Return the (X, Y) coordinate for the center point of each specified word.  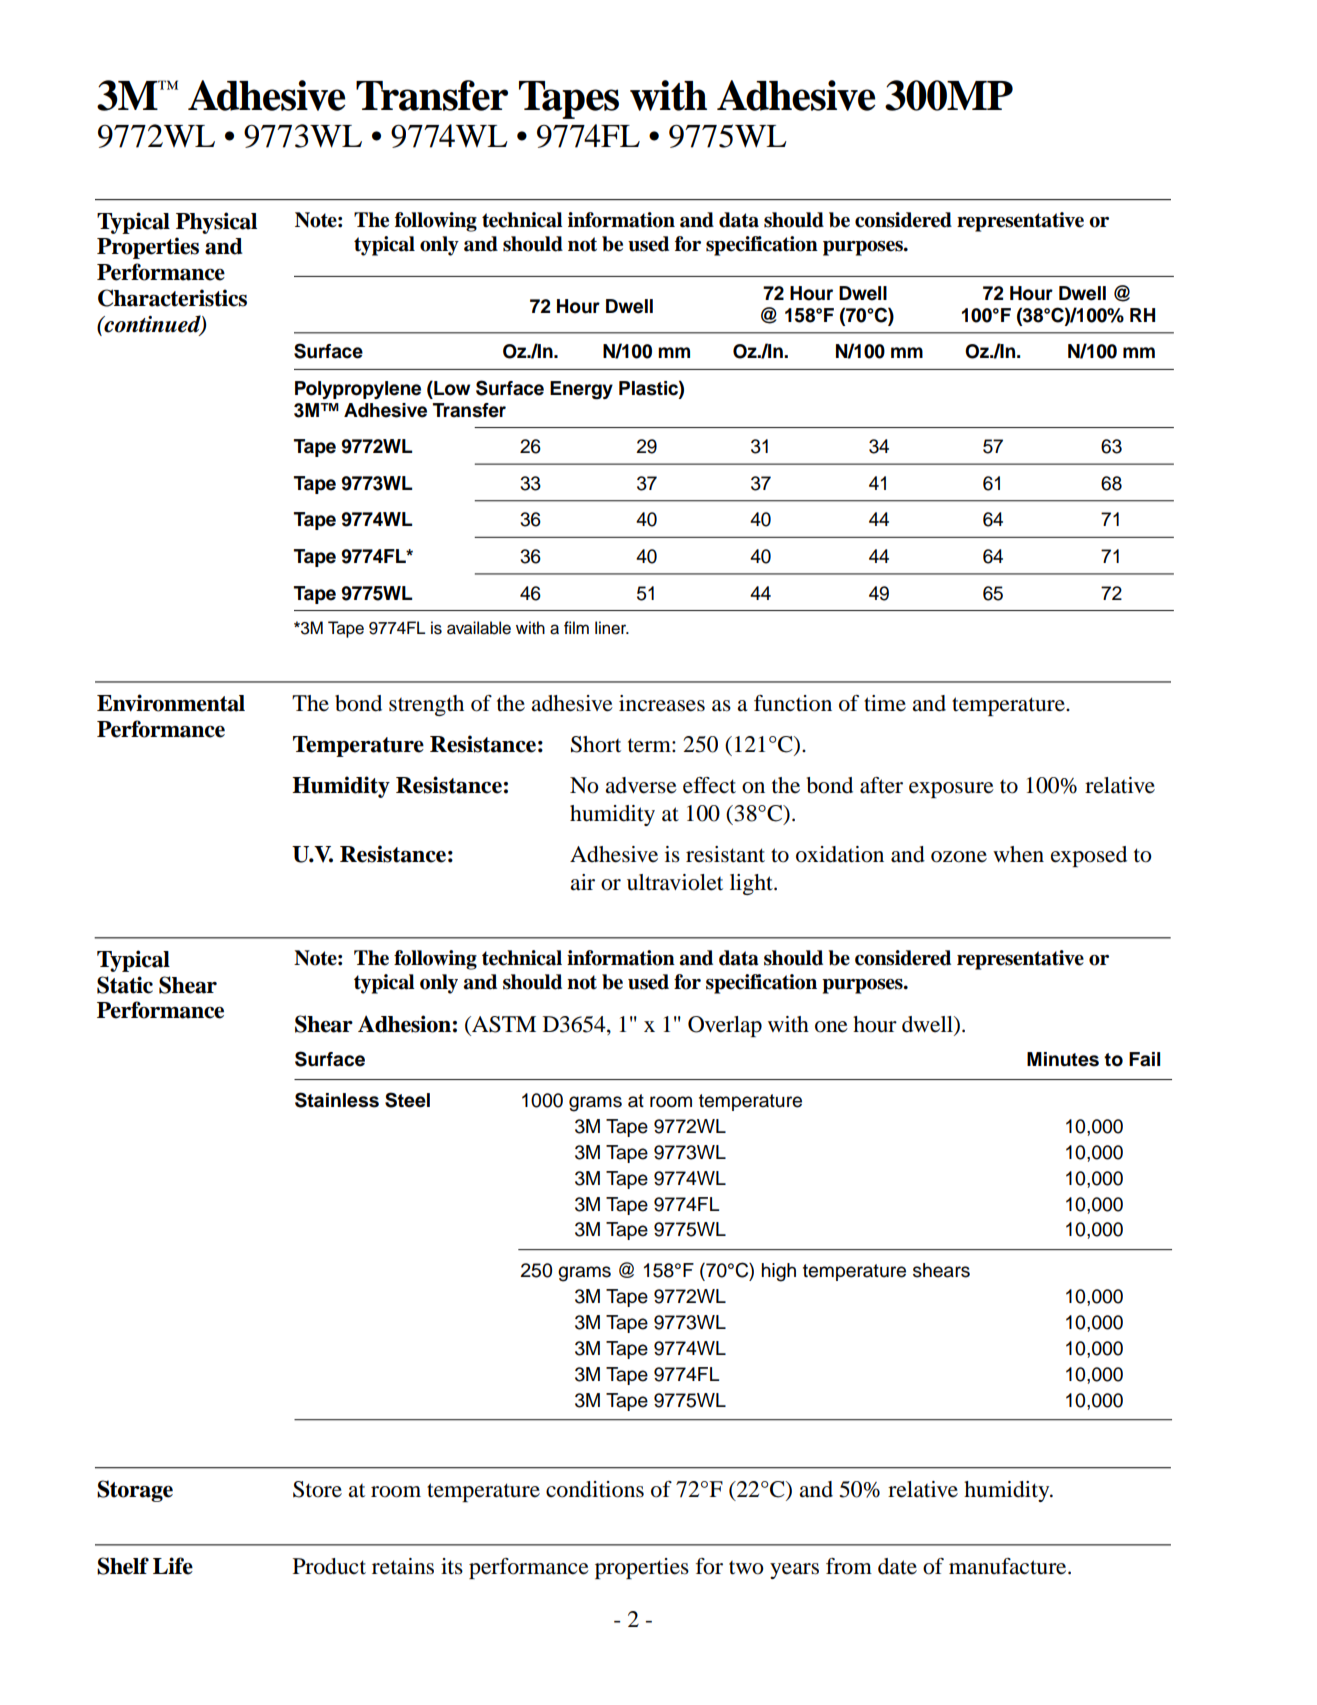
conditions (595, 1489)
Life (173, 1566)
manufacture (1009, 1566)
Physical (216, 223)
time (885, 703)
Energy (581, 390)
